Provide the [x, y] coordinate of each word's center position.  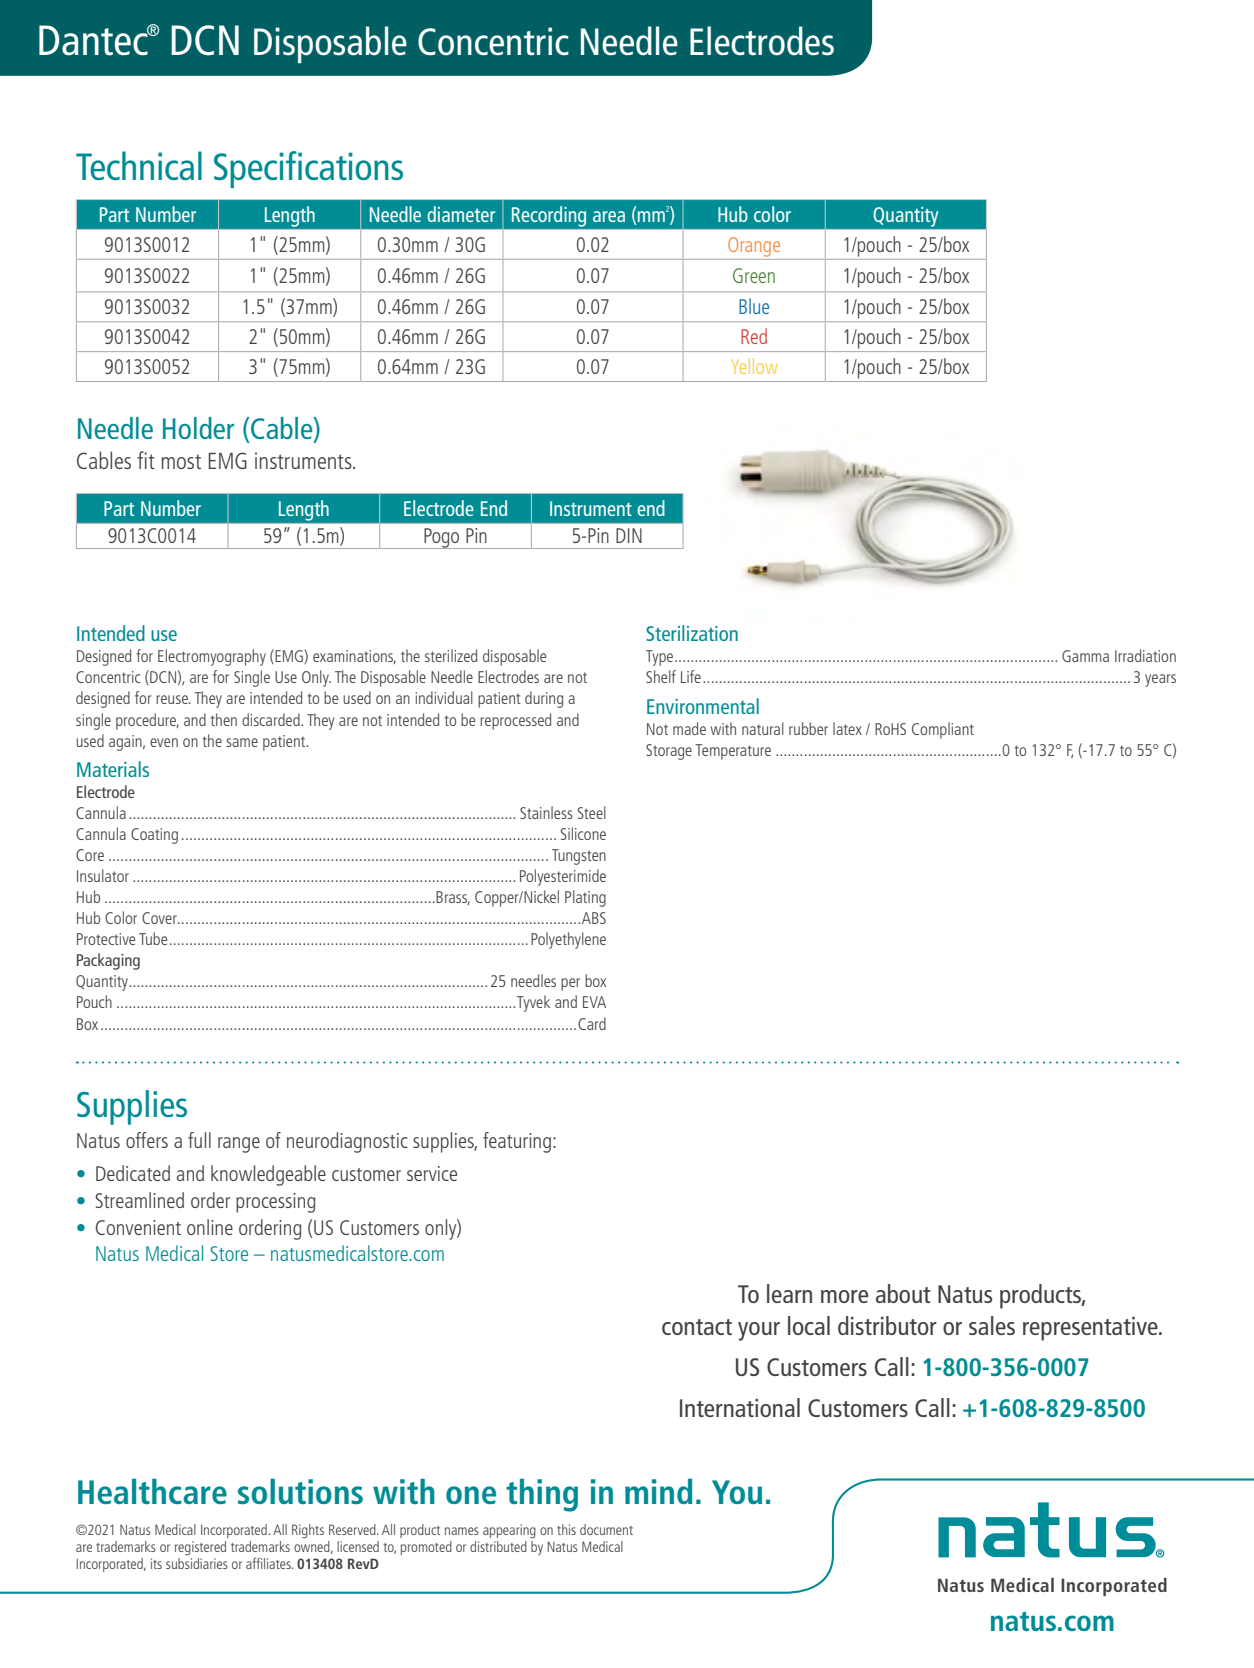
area [609, 216]
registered [200, 1548]
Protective [106, 939]
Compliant [943, 730]
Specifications [308, 169]
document [606, 1529]
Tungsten [579, 857]
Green [754, 275]
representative [1091, 1329]
